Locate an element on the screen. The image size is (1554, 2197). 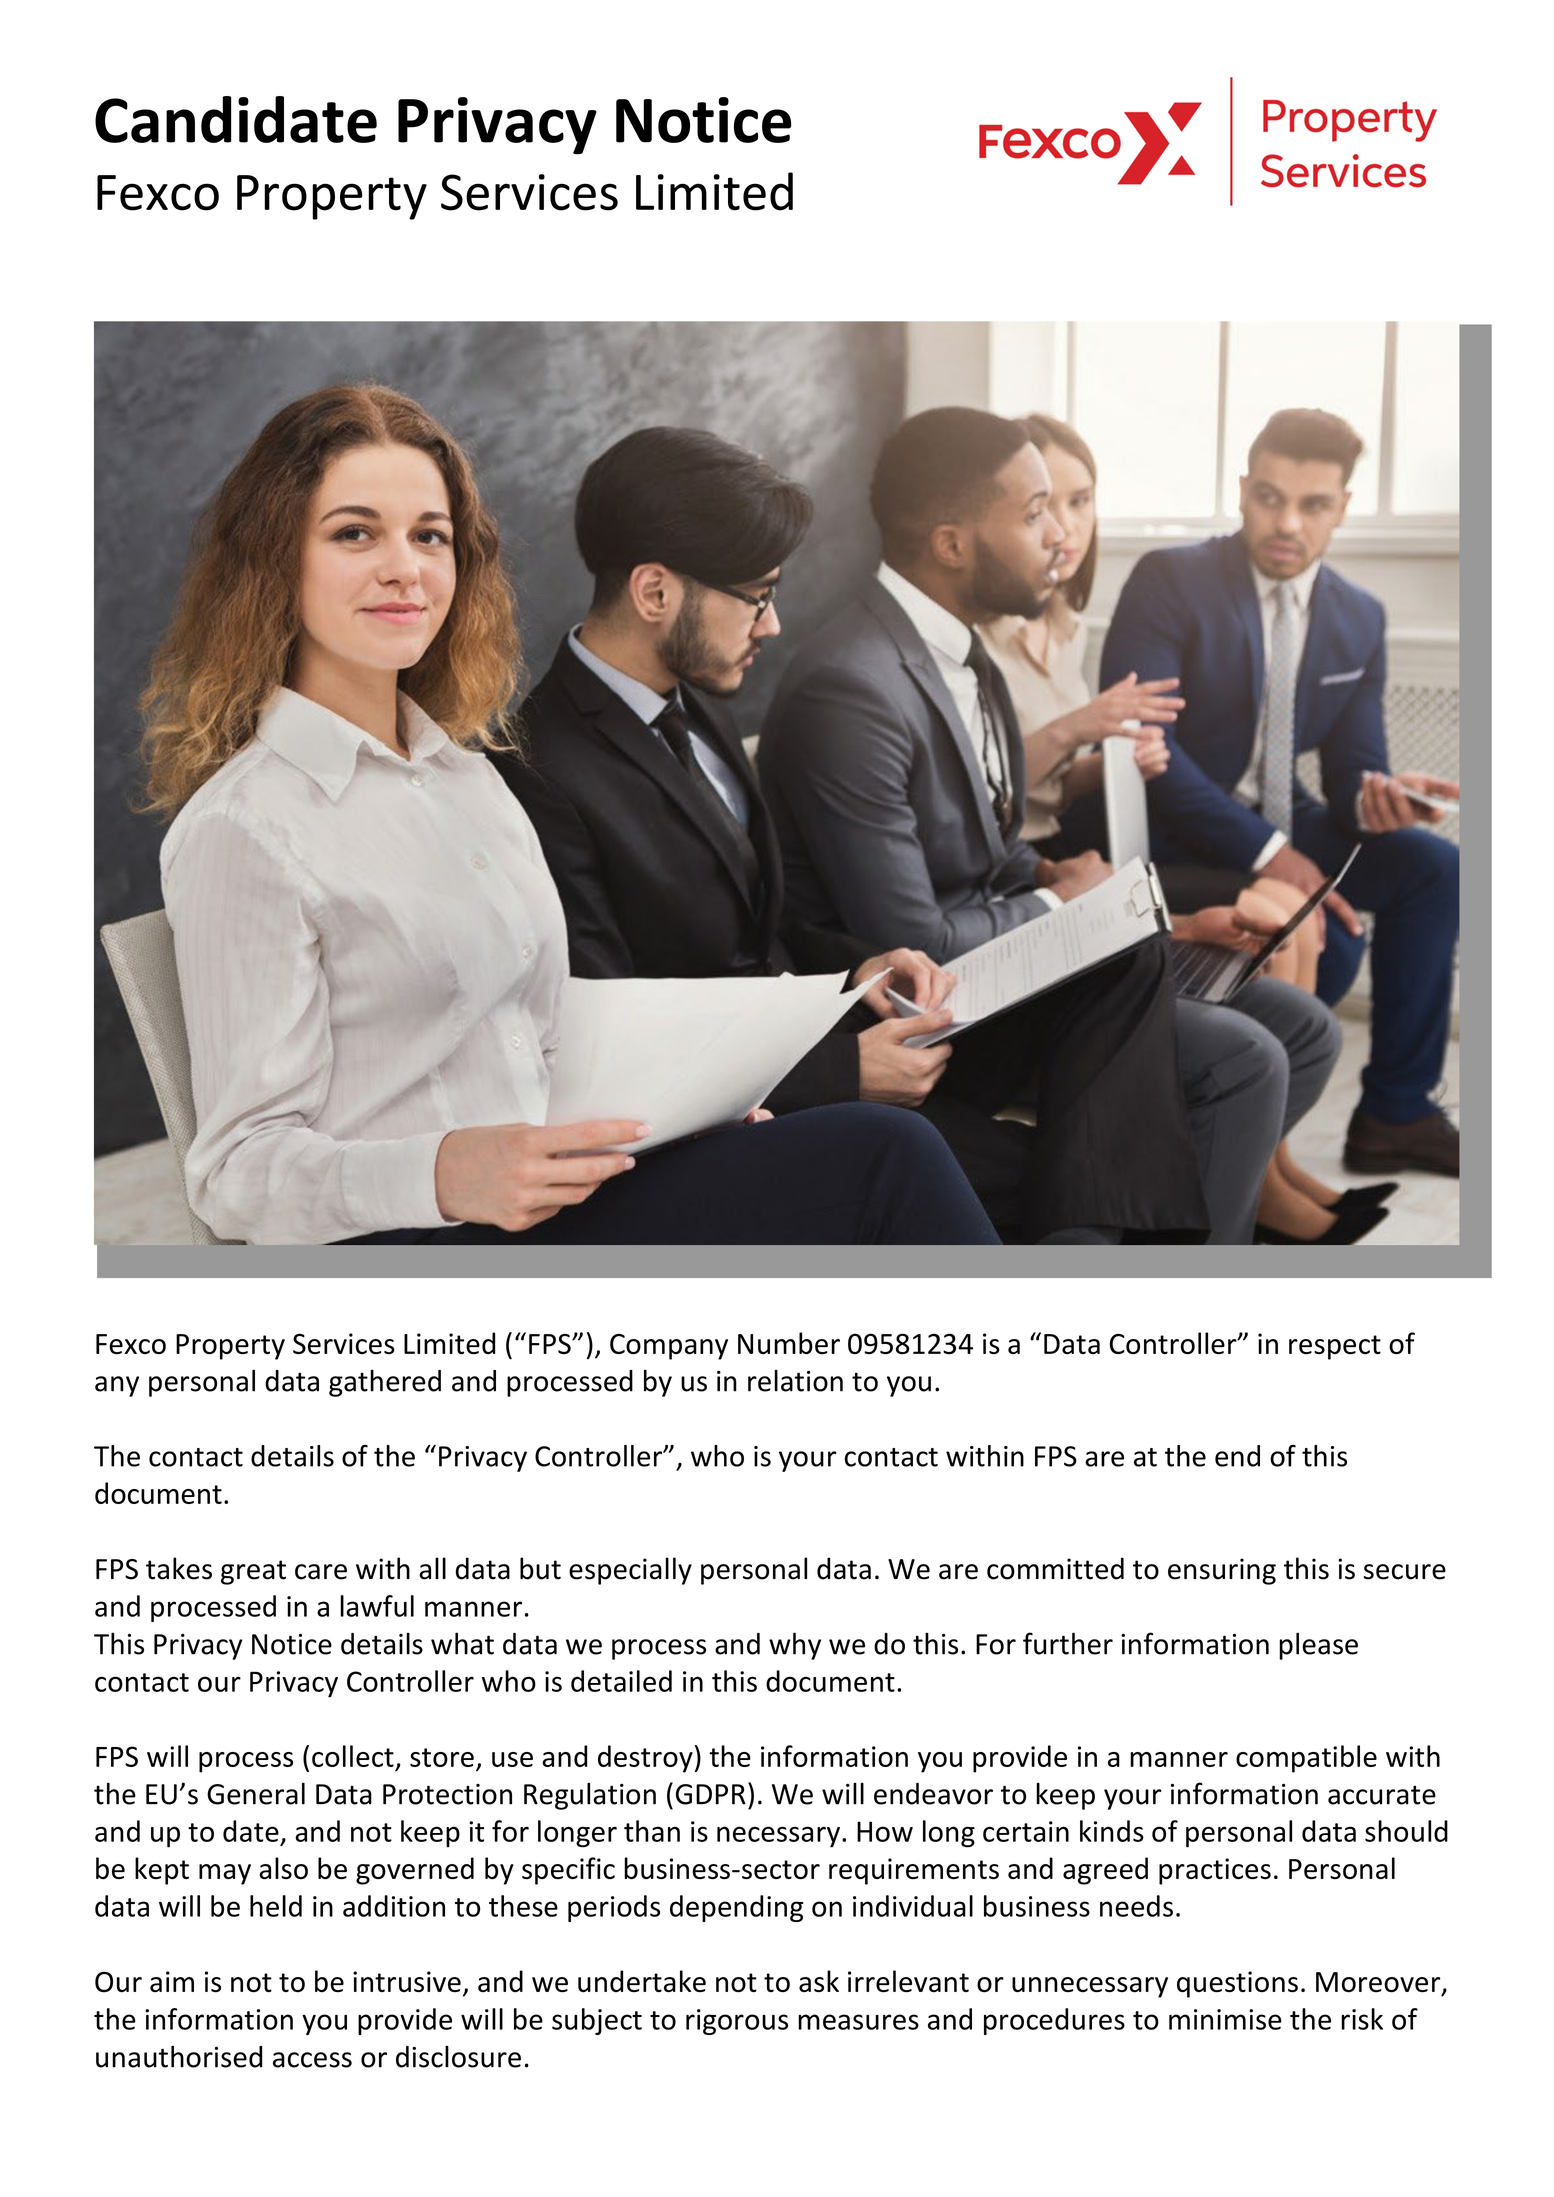
accurate is located at coordinates (1382, 1795).
